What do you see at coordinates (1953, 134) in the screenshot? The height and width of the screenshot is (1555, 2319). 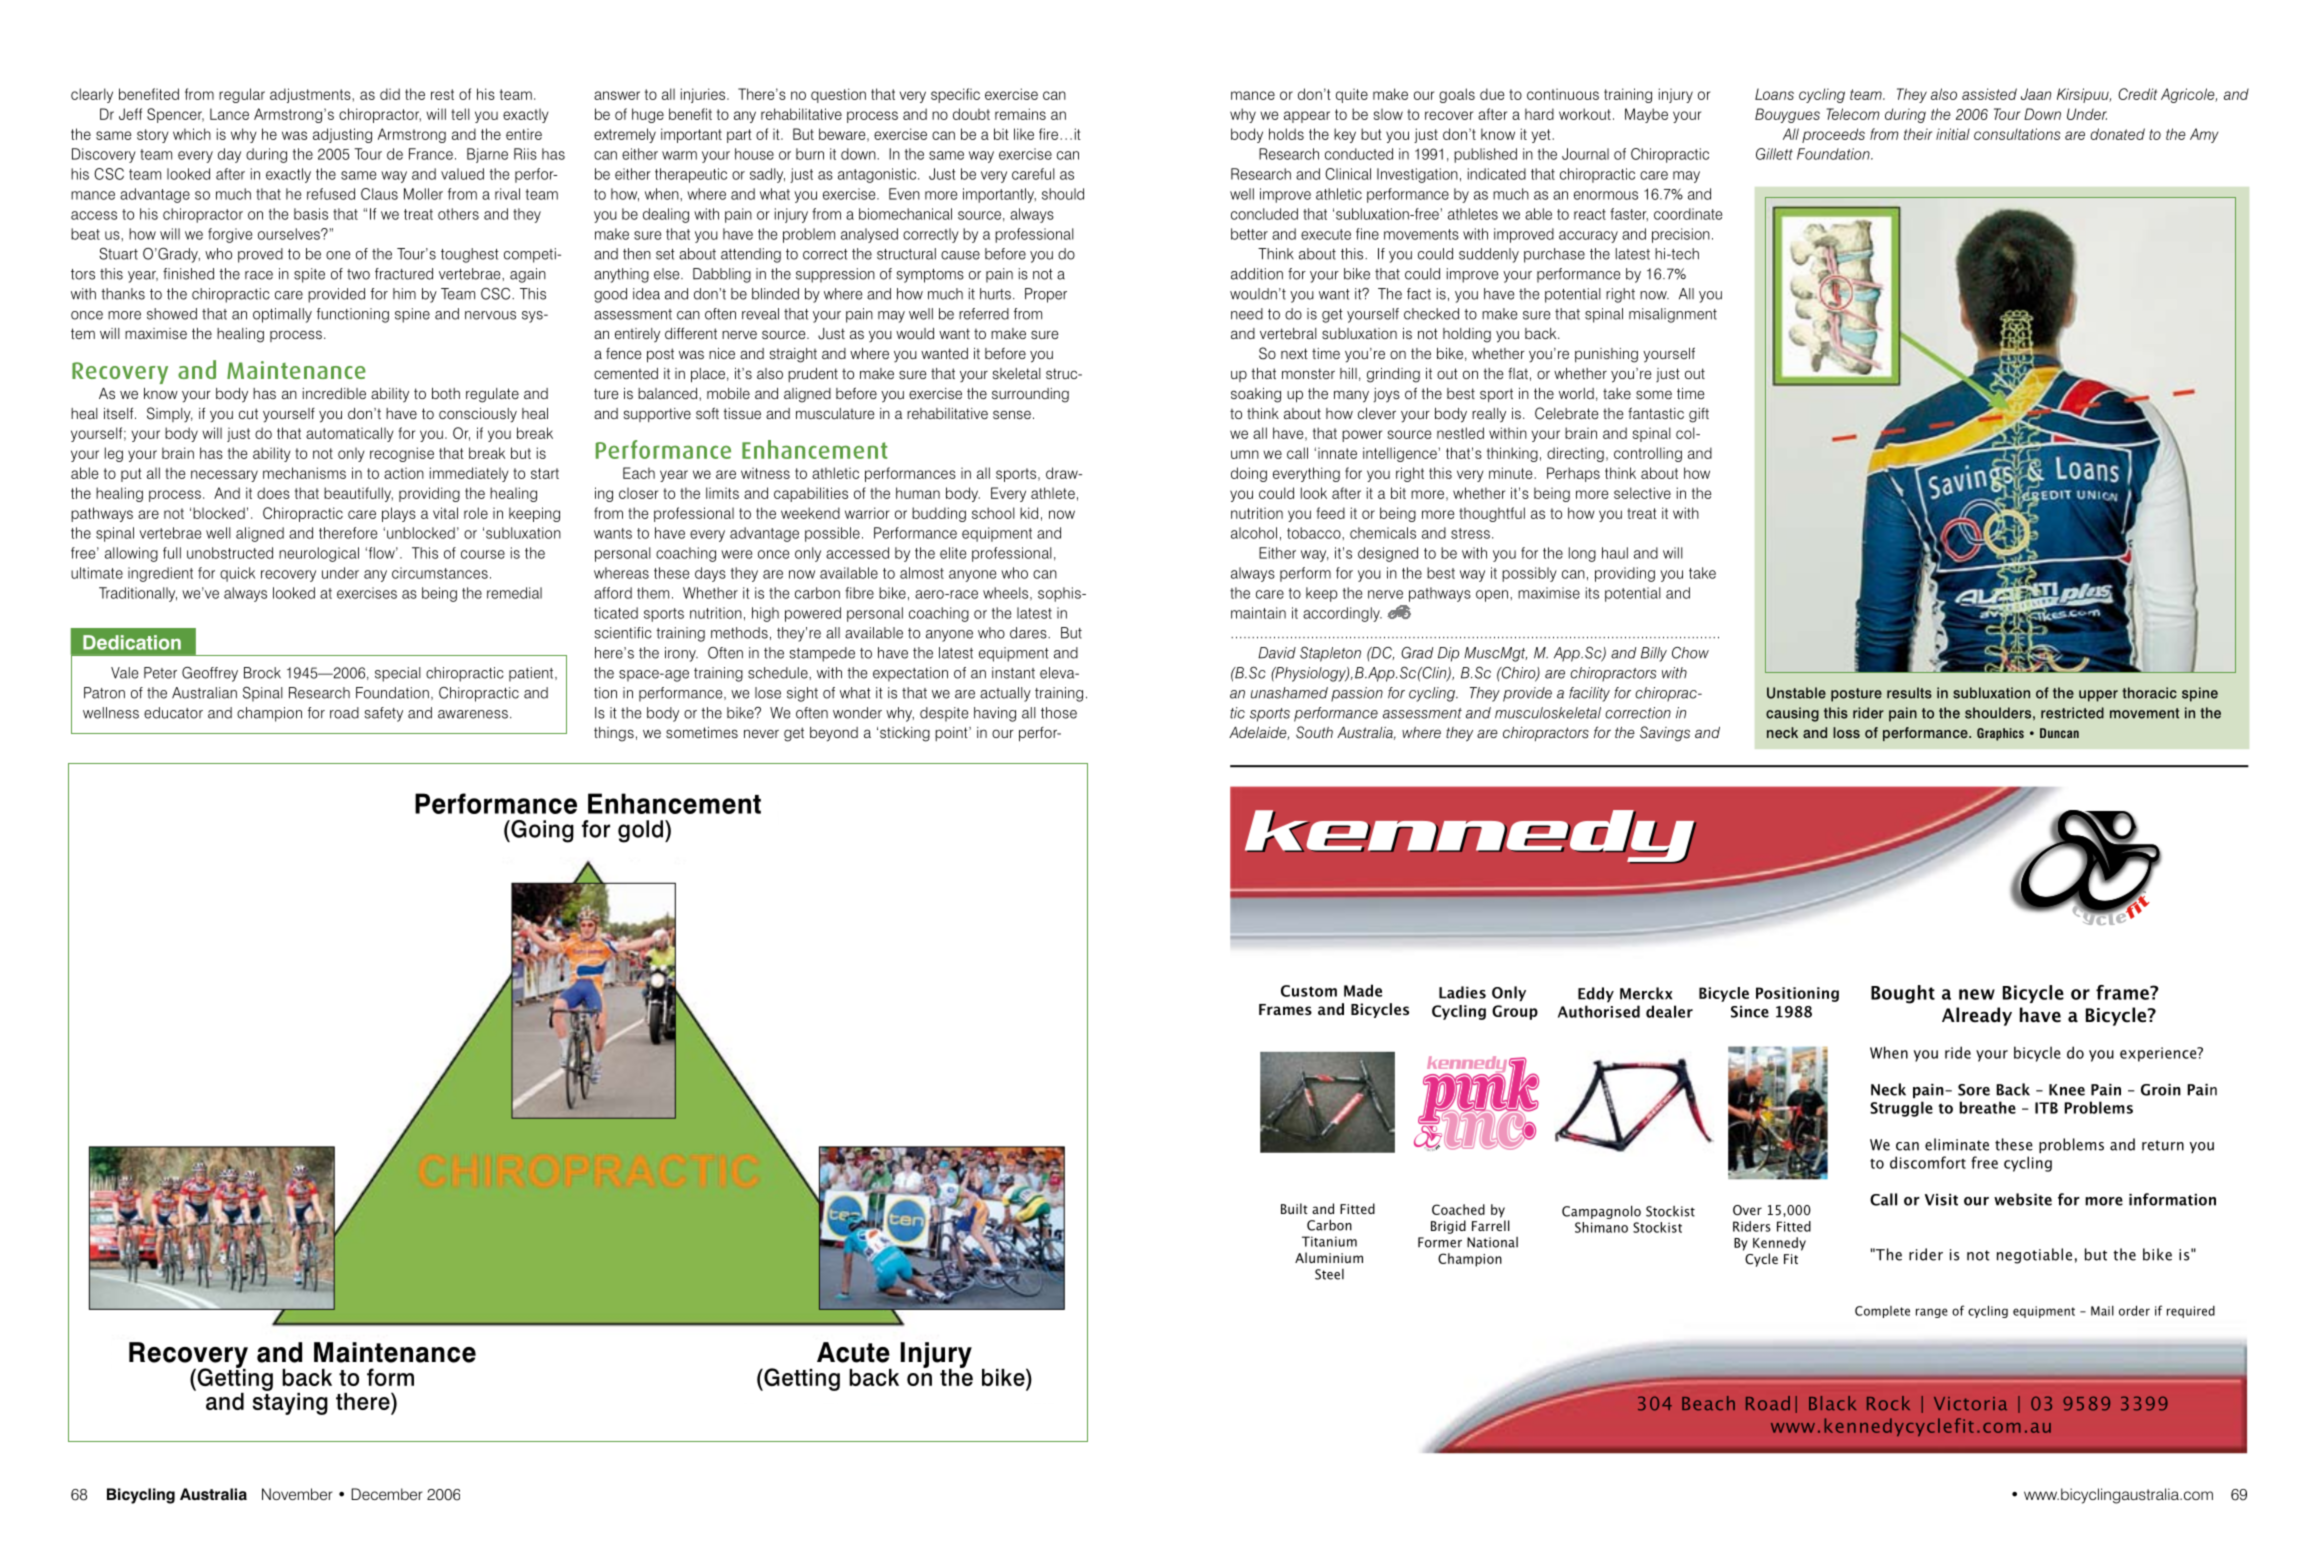 I see `initial` at bounding box center [1953, 134].
